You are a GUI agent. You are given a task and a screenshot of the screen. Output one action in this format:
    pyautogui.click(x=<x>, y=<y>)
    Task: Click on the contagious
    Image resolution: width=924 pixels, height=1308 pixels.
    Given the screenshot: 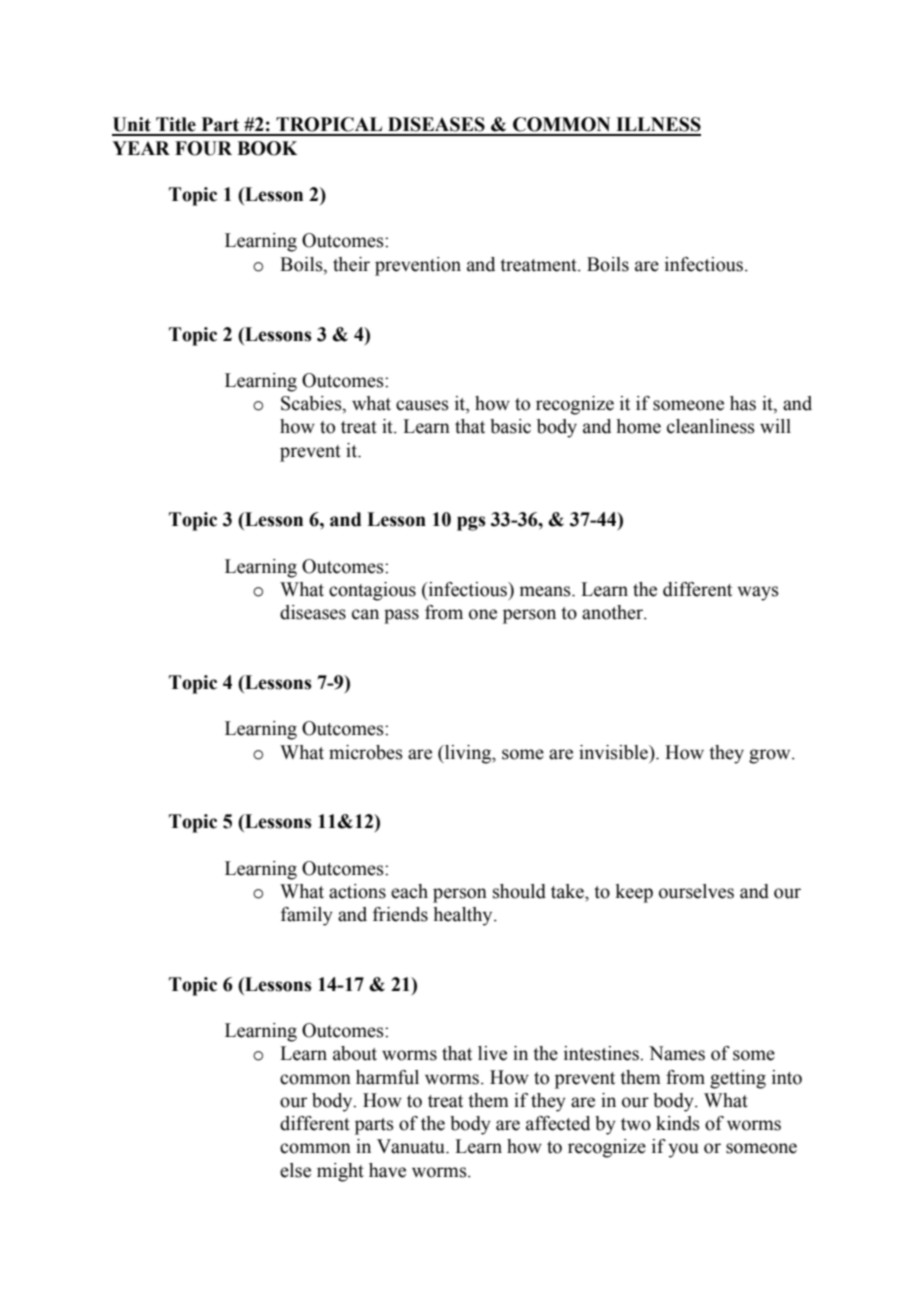 What is the action you would take?
    pyautogui.click(x=372, y=591)
